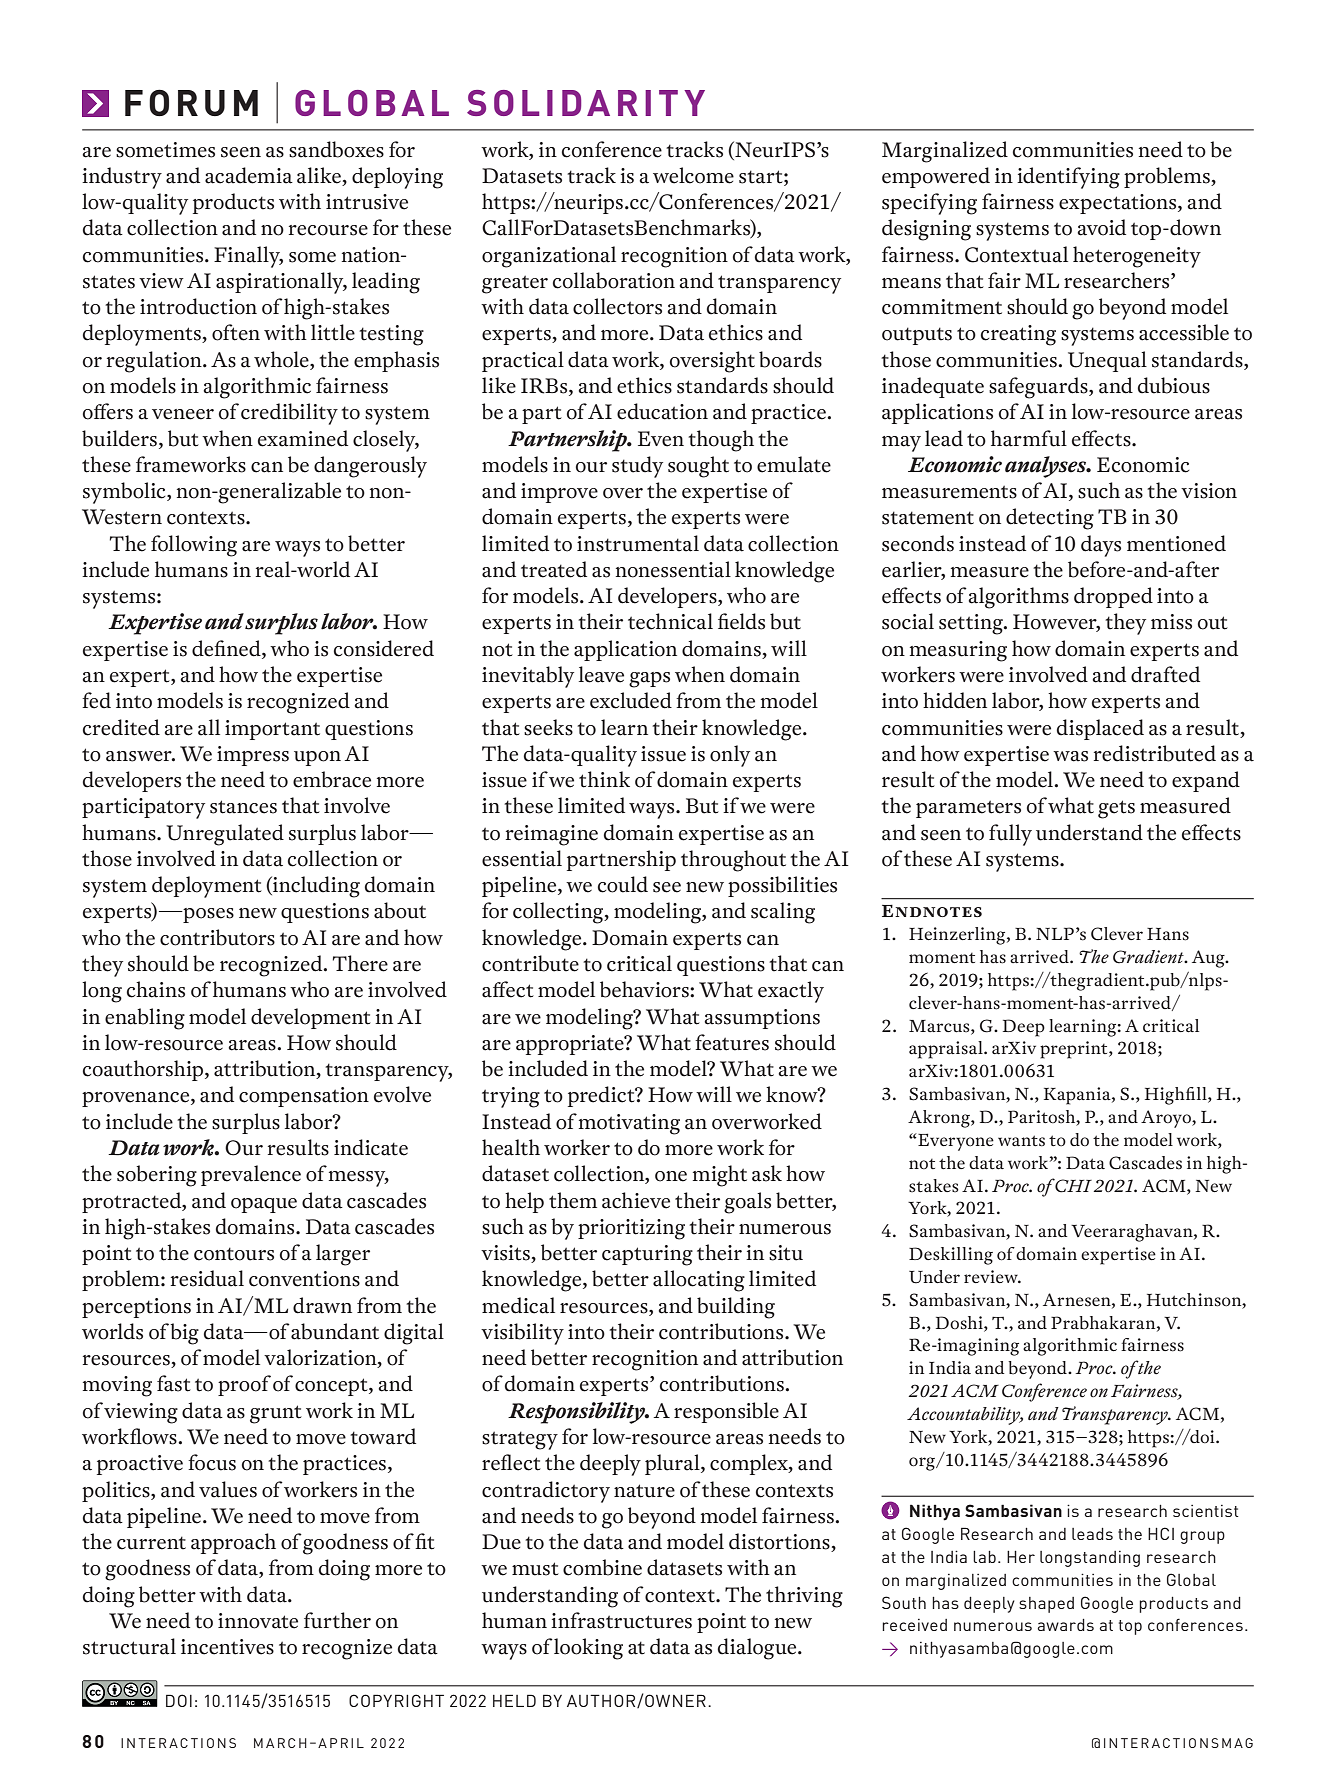  Describe the element at coordinates (1010, 835) in the document. I see `fully` at that location.
